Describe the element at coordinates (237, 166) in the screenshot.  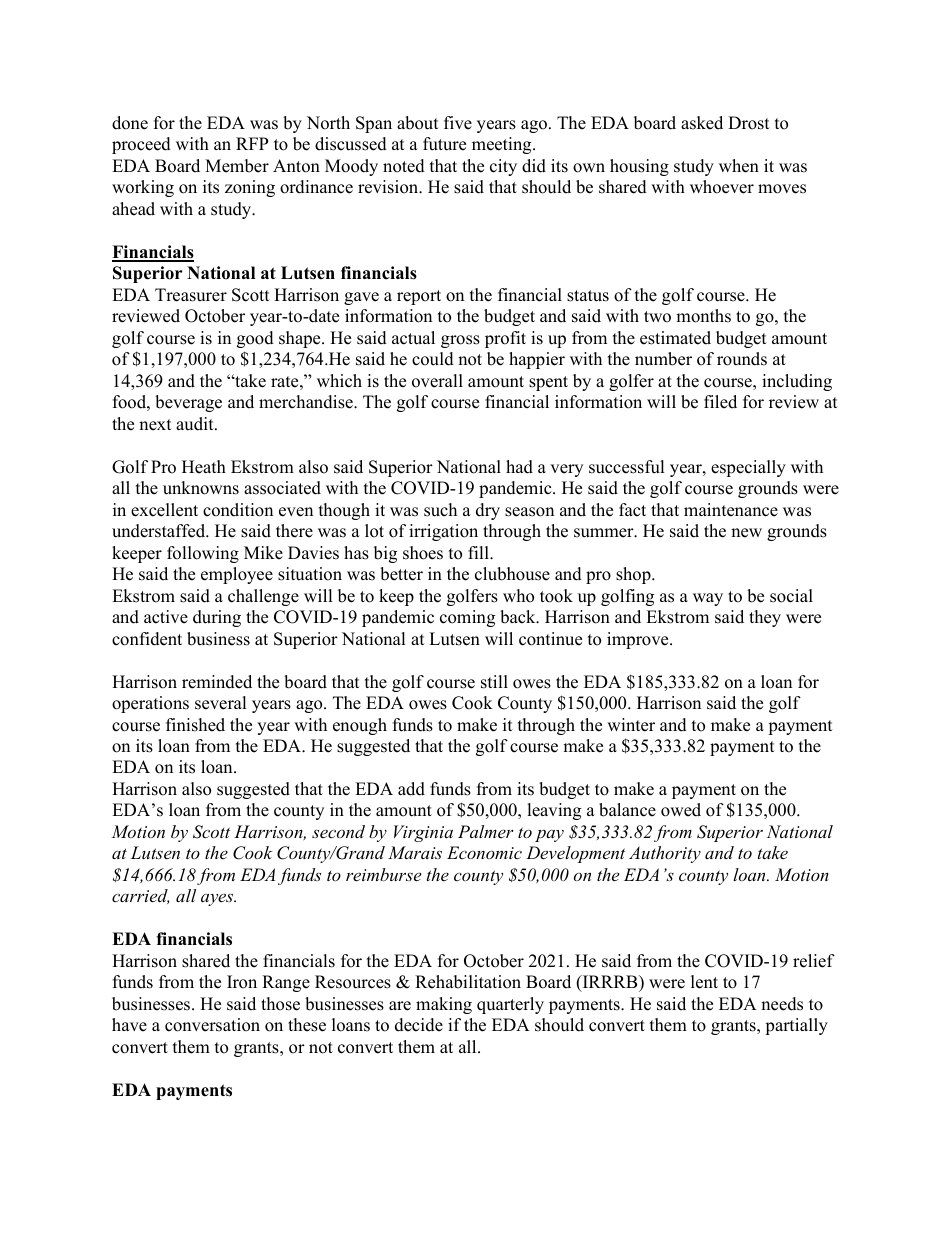
I see `Member` at that location.
